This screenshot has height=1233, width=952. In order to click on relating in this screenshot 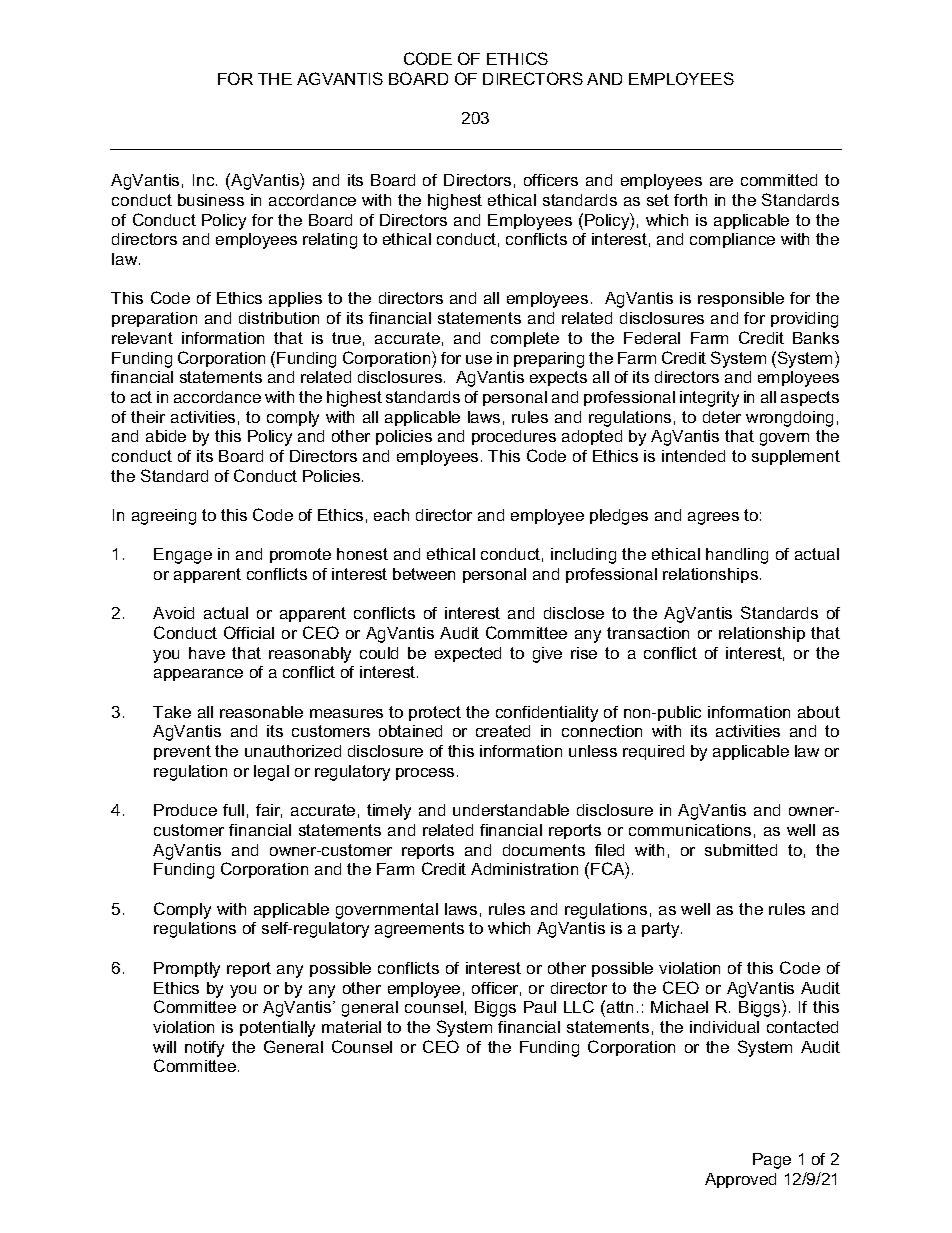, I will do `click(330, 241)`.
